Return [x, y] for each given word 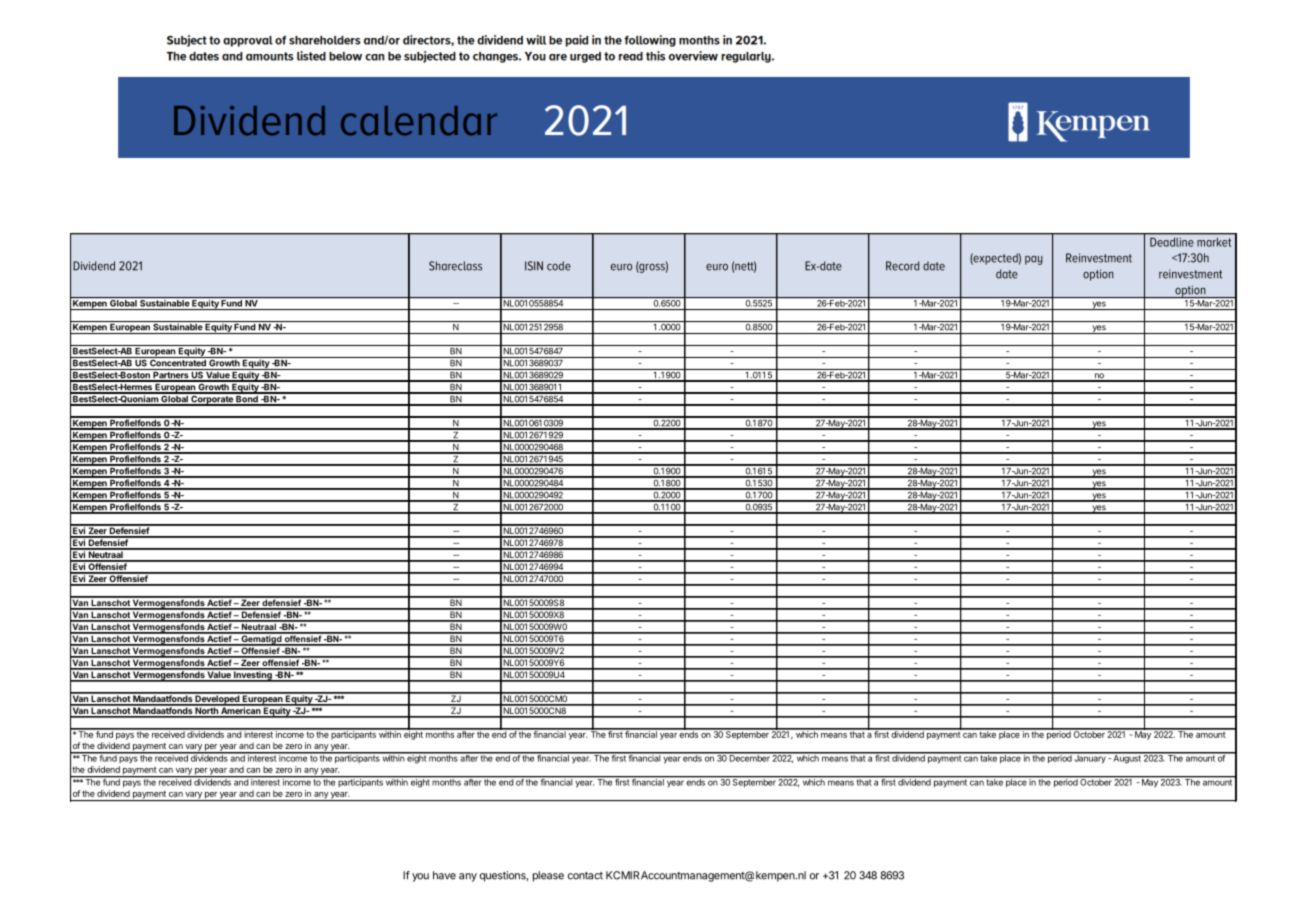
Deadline [1171, 242]
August [1127, 758]
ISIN [534, 266]
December [749, 757]
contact [585, 876]
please [548, 876]
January [1090, 758]
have [444, 875]
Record [902, 266]
